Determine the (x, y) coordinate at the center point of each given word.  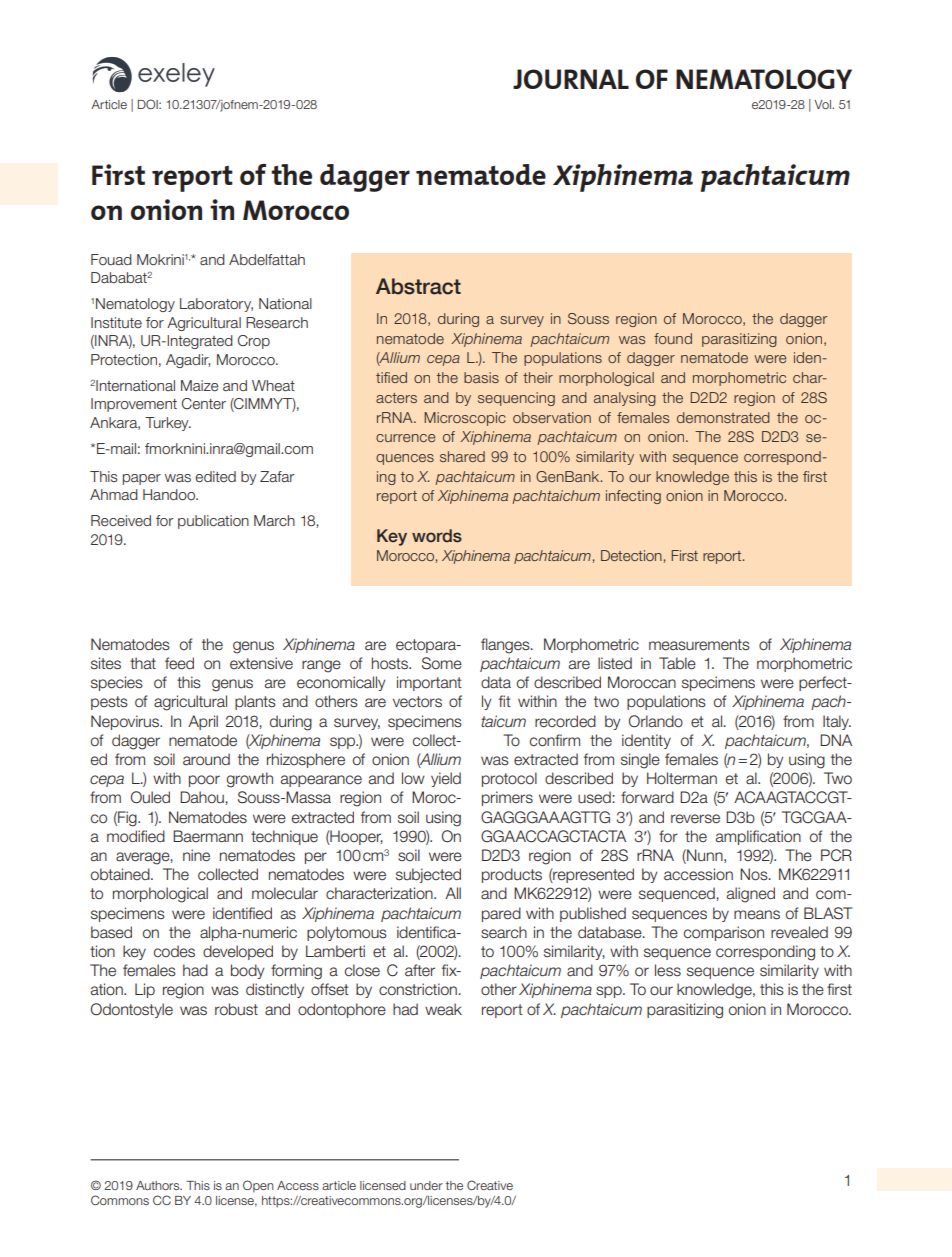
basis (481, 377)
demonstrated (723, 417)
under (426, 1185)
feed (179, 663)
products (512, 875)
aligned (751, 895)
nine (196, 855)
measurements (699, 645)
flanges (506, 646)
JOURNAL (571, 79)
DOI (149, 104)
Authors (159, 1185)
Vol (822, 104)
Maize (200, 385)
